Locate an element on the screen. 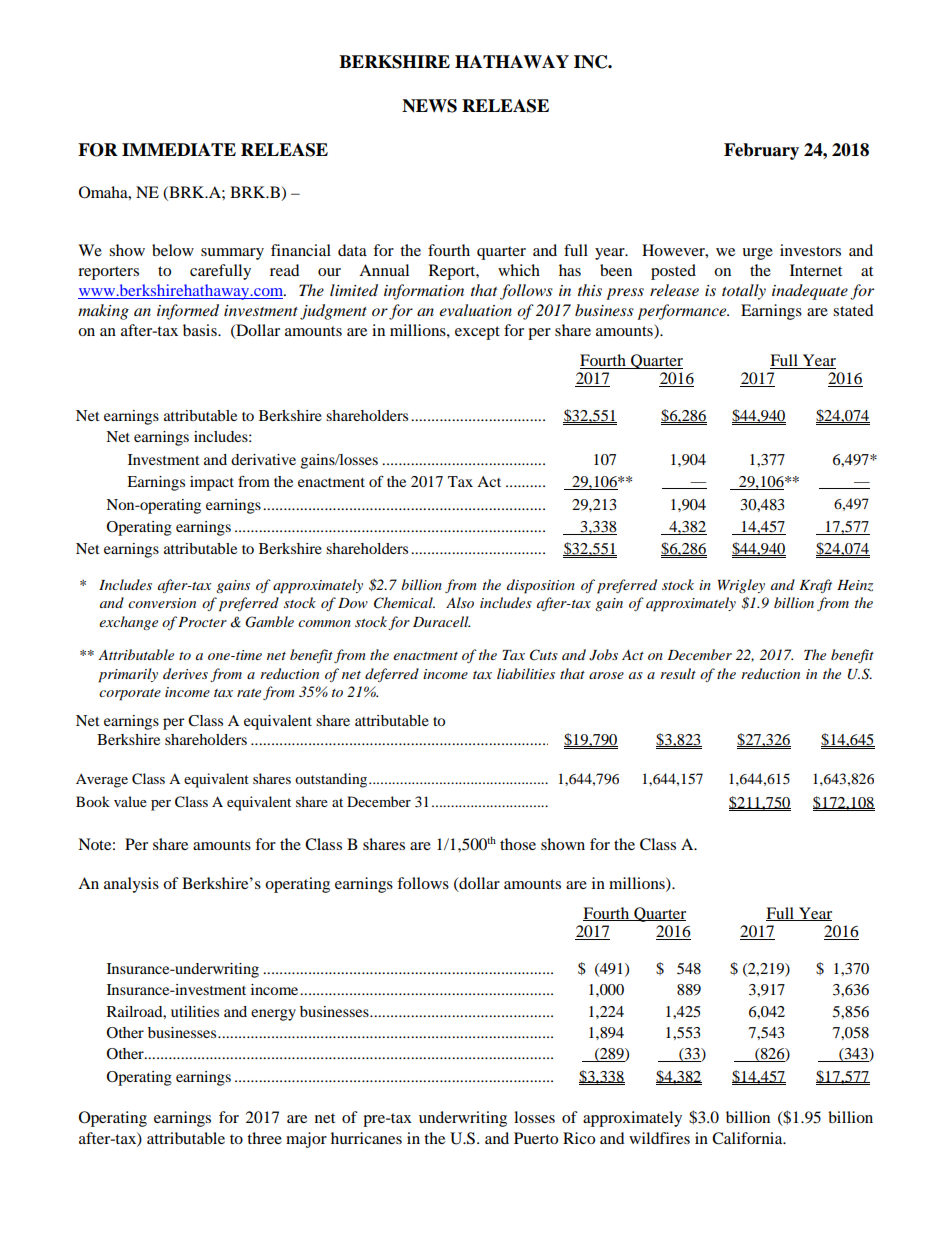  California is located at coordinates (748, 1138).
